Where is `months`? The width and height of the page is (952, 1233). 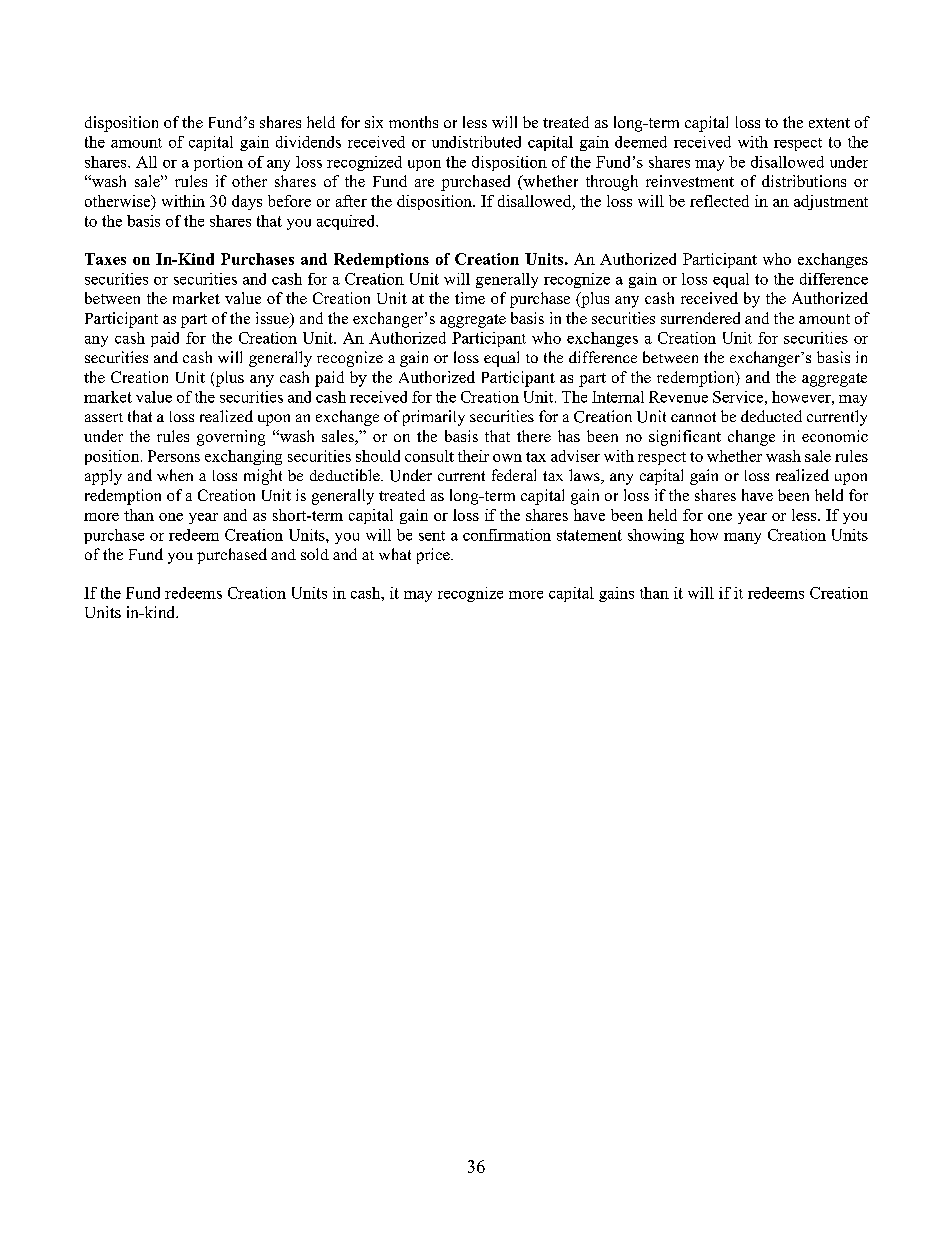 months is located at coordinates (413, 122).
